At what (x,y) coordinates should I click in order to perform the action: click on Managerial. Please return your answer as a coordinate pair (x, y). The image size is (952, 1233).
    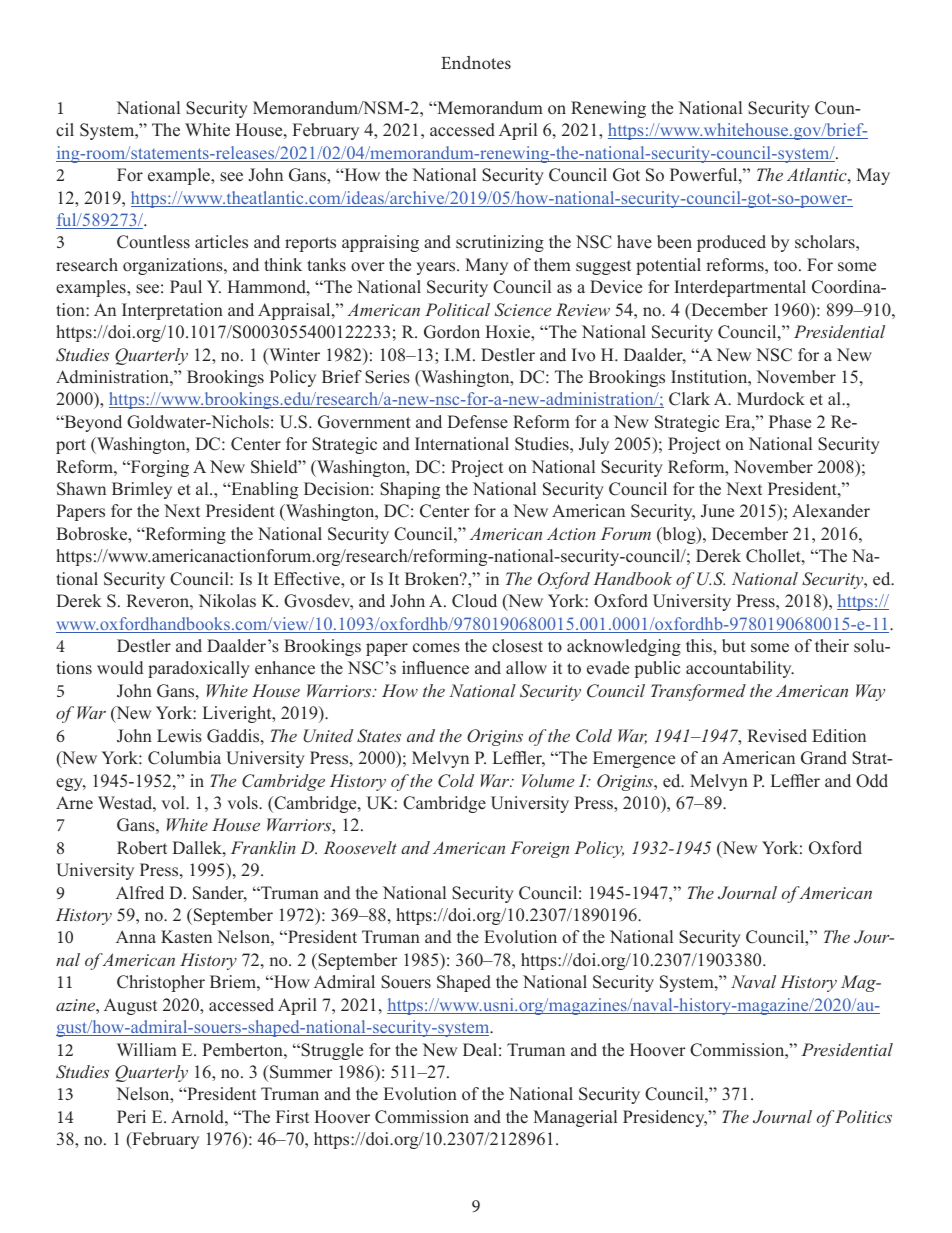
    Looking at the image, I should click on (575, 1118).
